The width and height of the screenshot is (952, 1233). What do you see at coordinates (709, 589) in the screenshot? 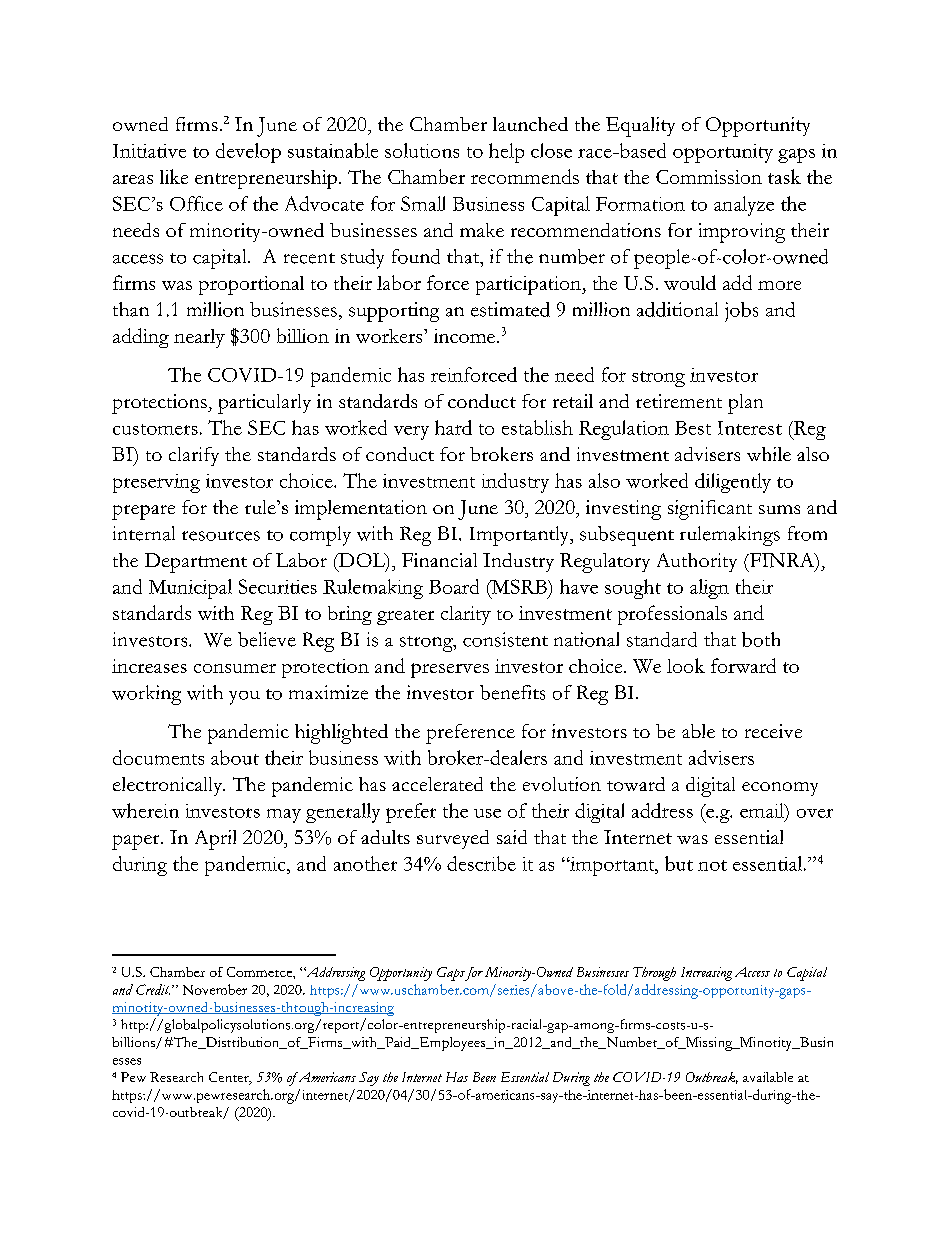
I see `align` at bounding box center [709, 589].
